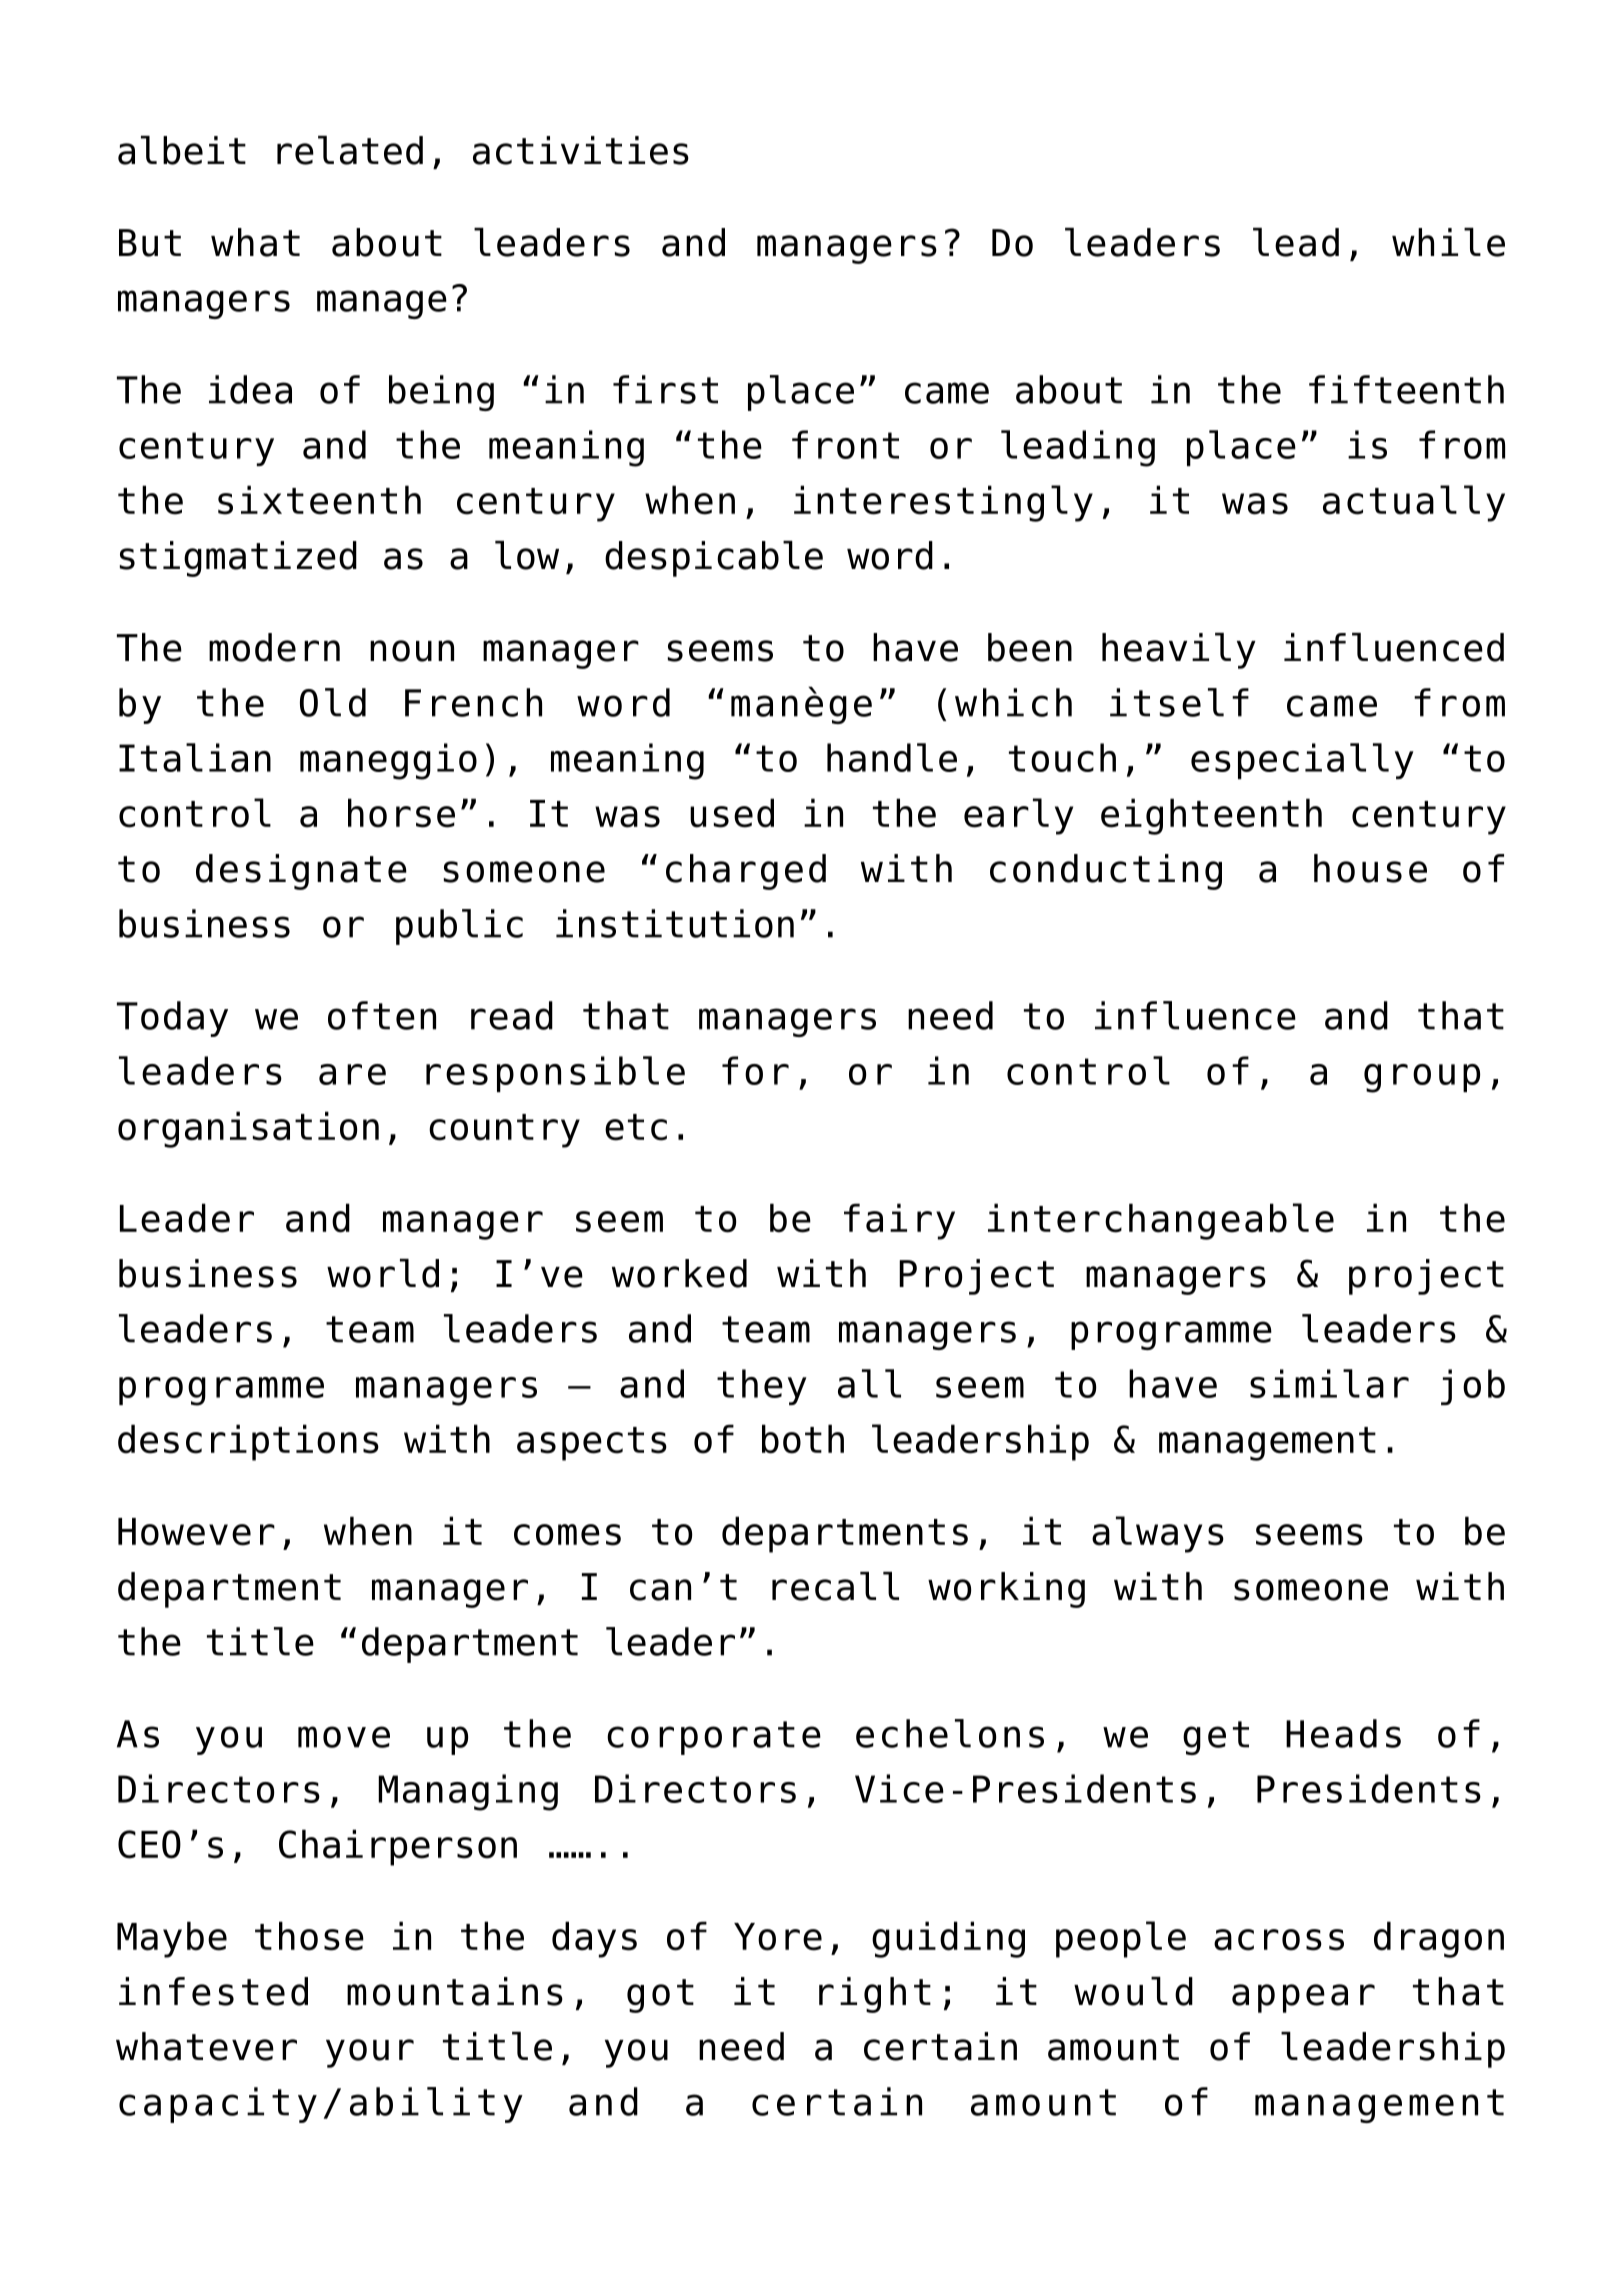 This document has height=2296, width=1623. What do you see at coordinates (352, 1074) in the document?
I see `are` at bounding box center [352, 1074].
